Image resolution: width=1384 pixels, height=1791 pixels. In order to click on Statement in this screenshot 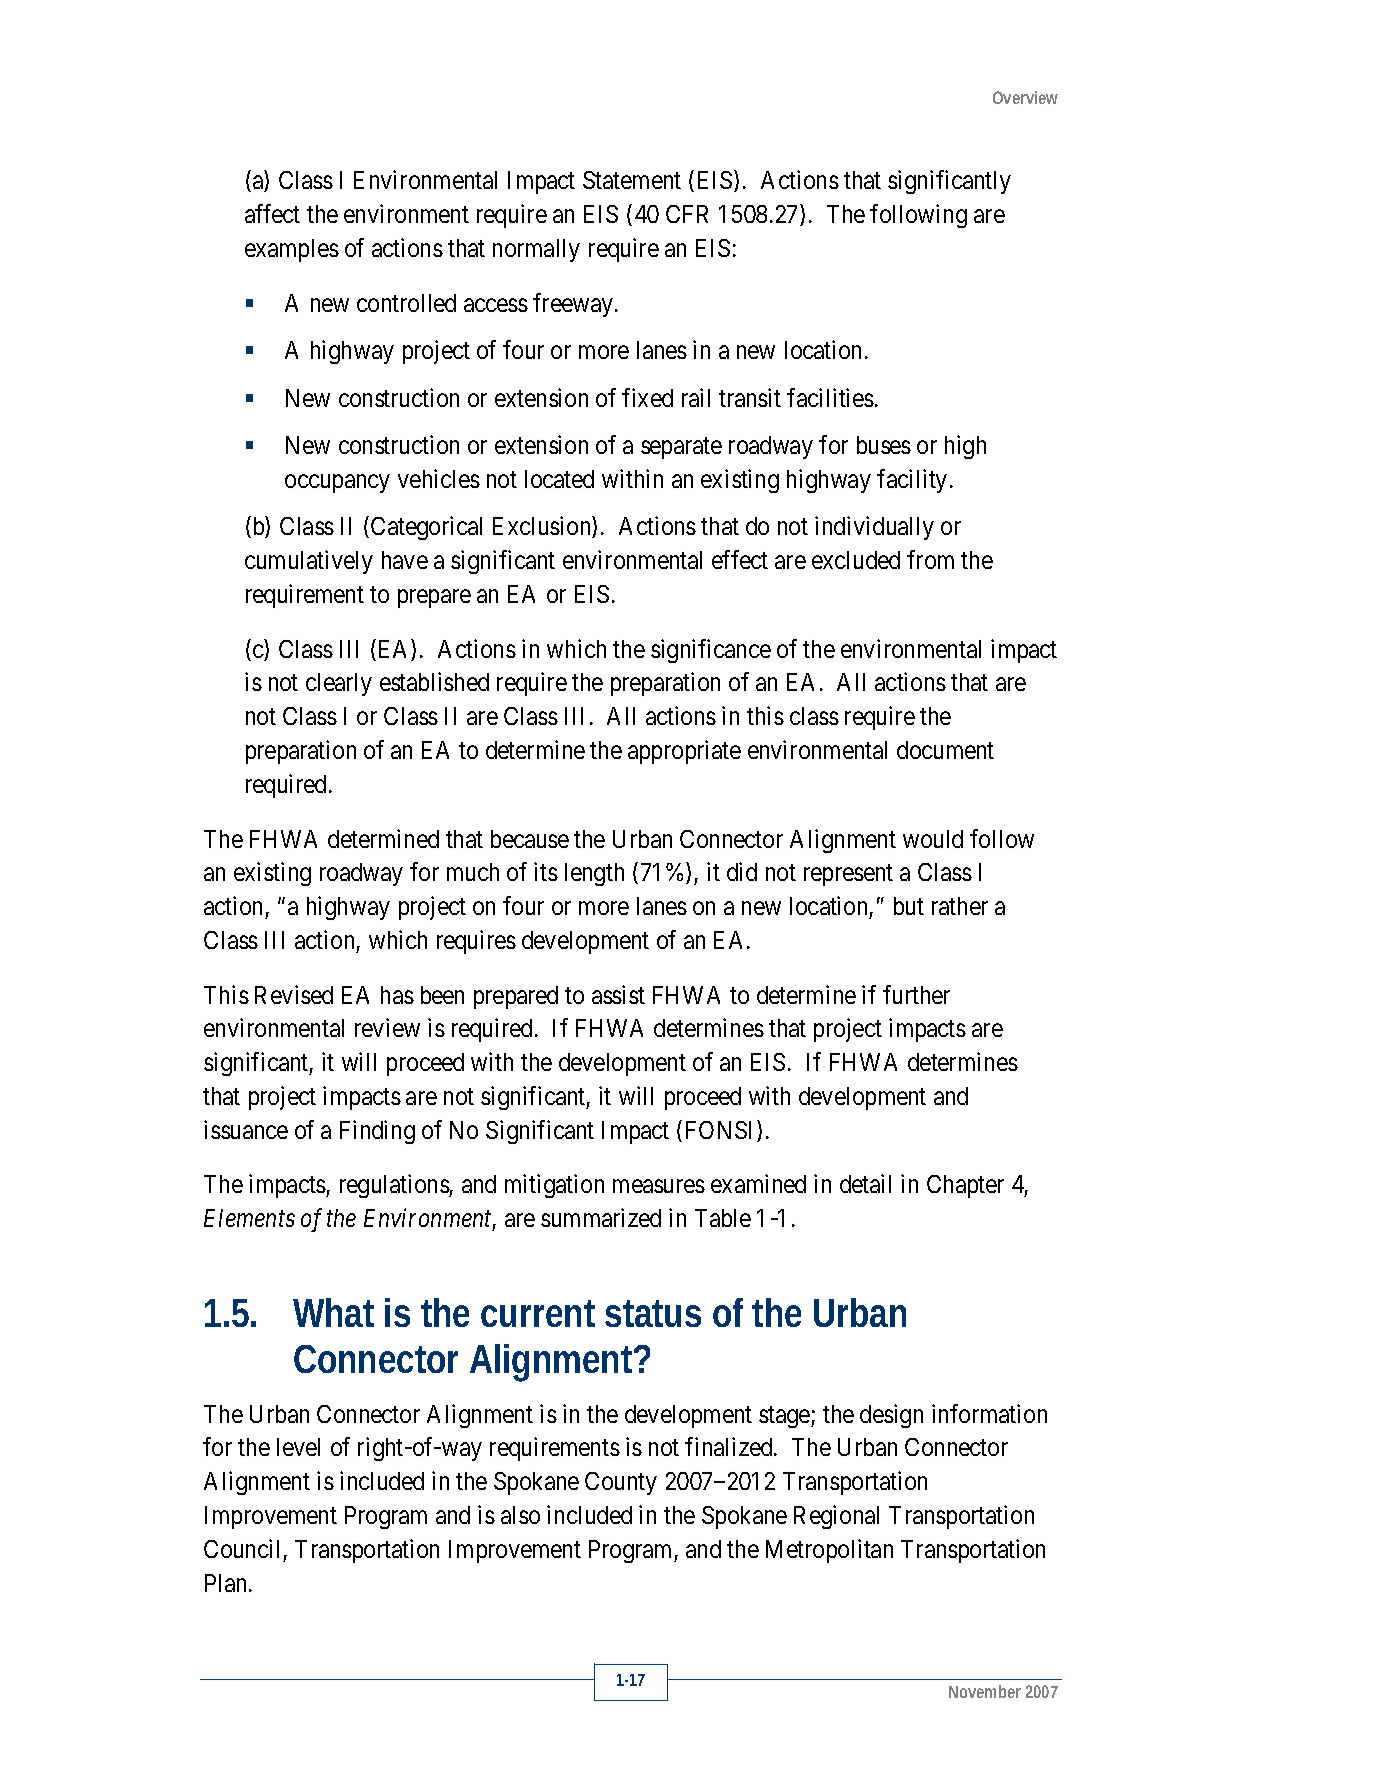, I will do `click(632, 180)`.
